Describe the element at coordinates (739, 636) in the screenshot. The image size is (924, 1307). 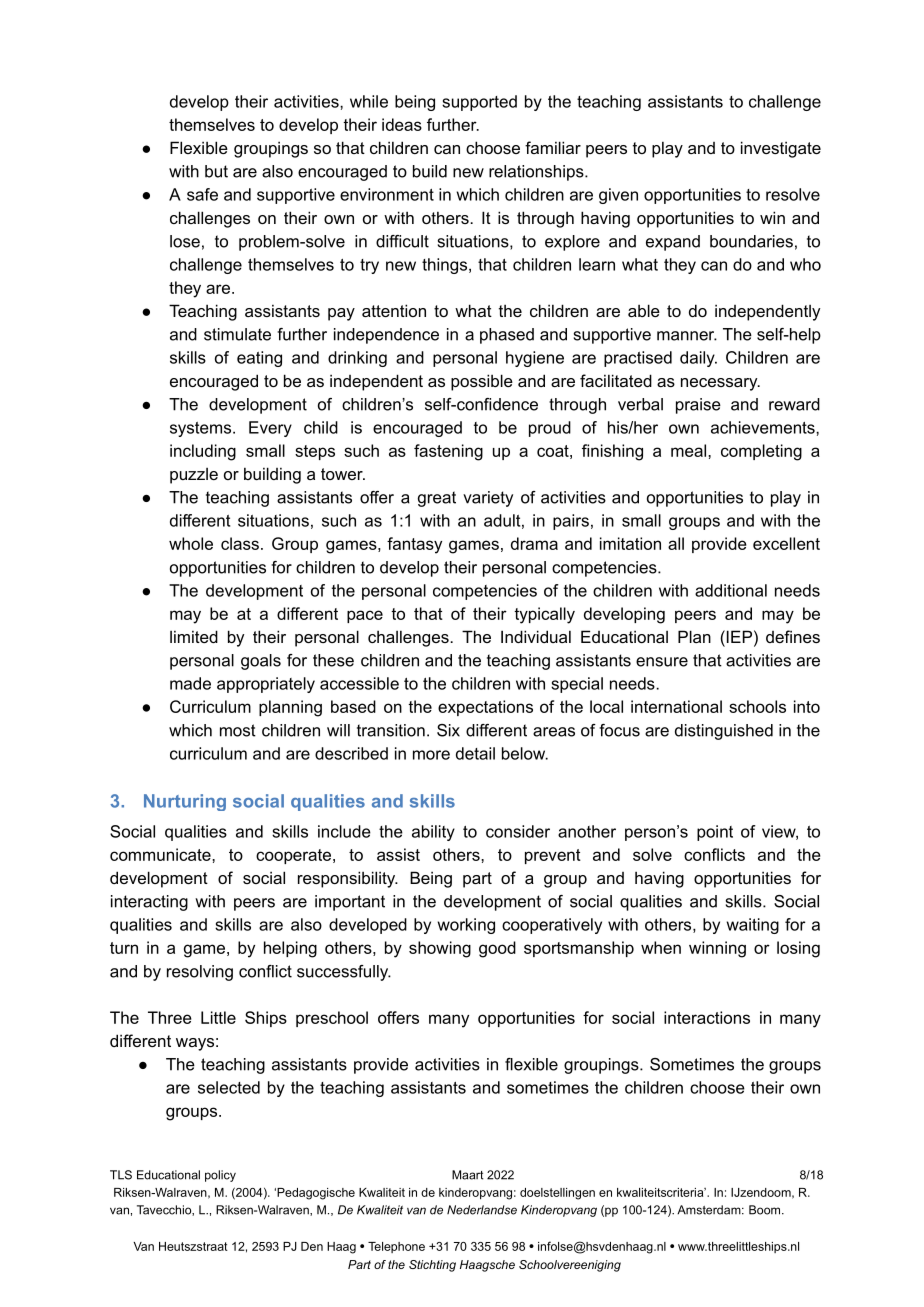
I see `IEP` at that location.
